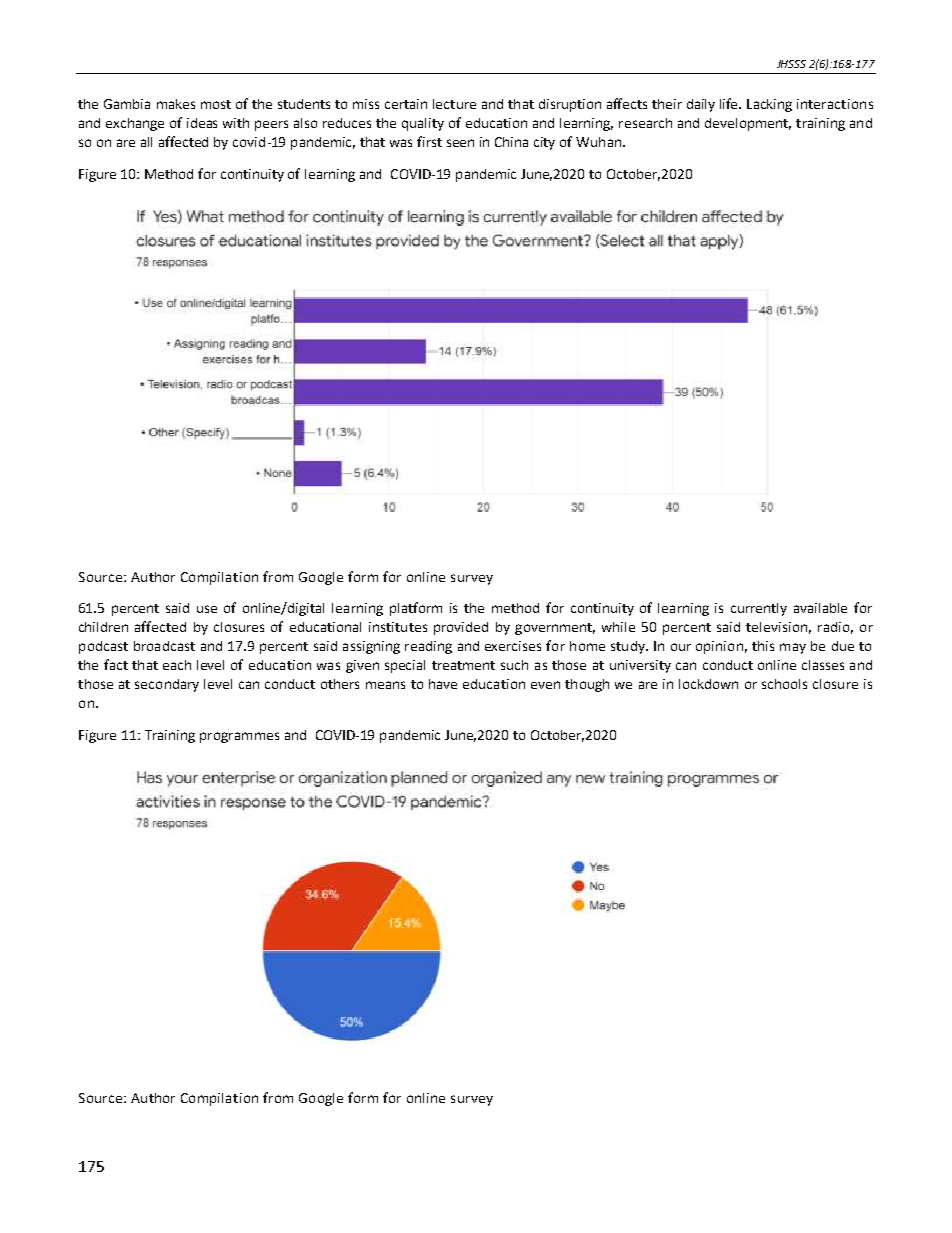 This page has height=1233, width=952. What do you see at coordinates (202, 123) in the page?
I see `ideas` at bounding box center [202, 123].
